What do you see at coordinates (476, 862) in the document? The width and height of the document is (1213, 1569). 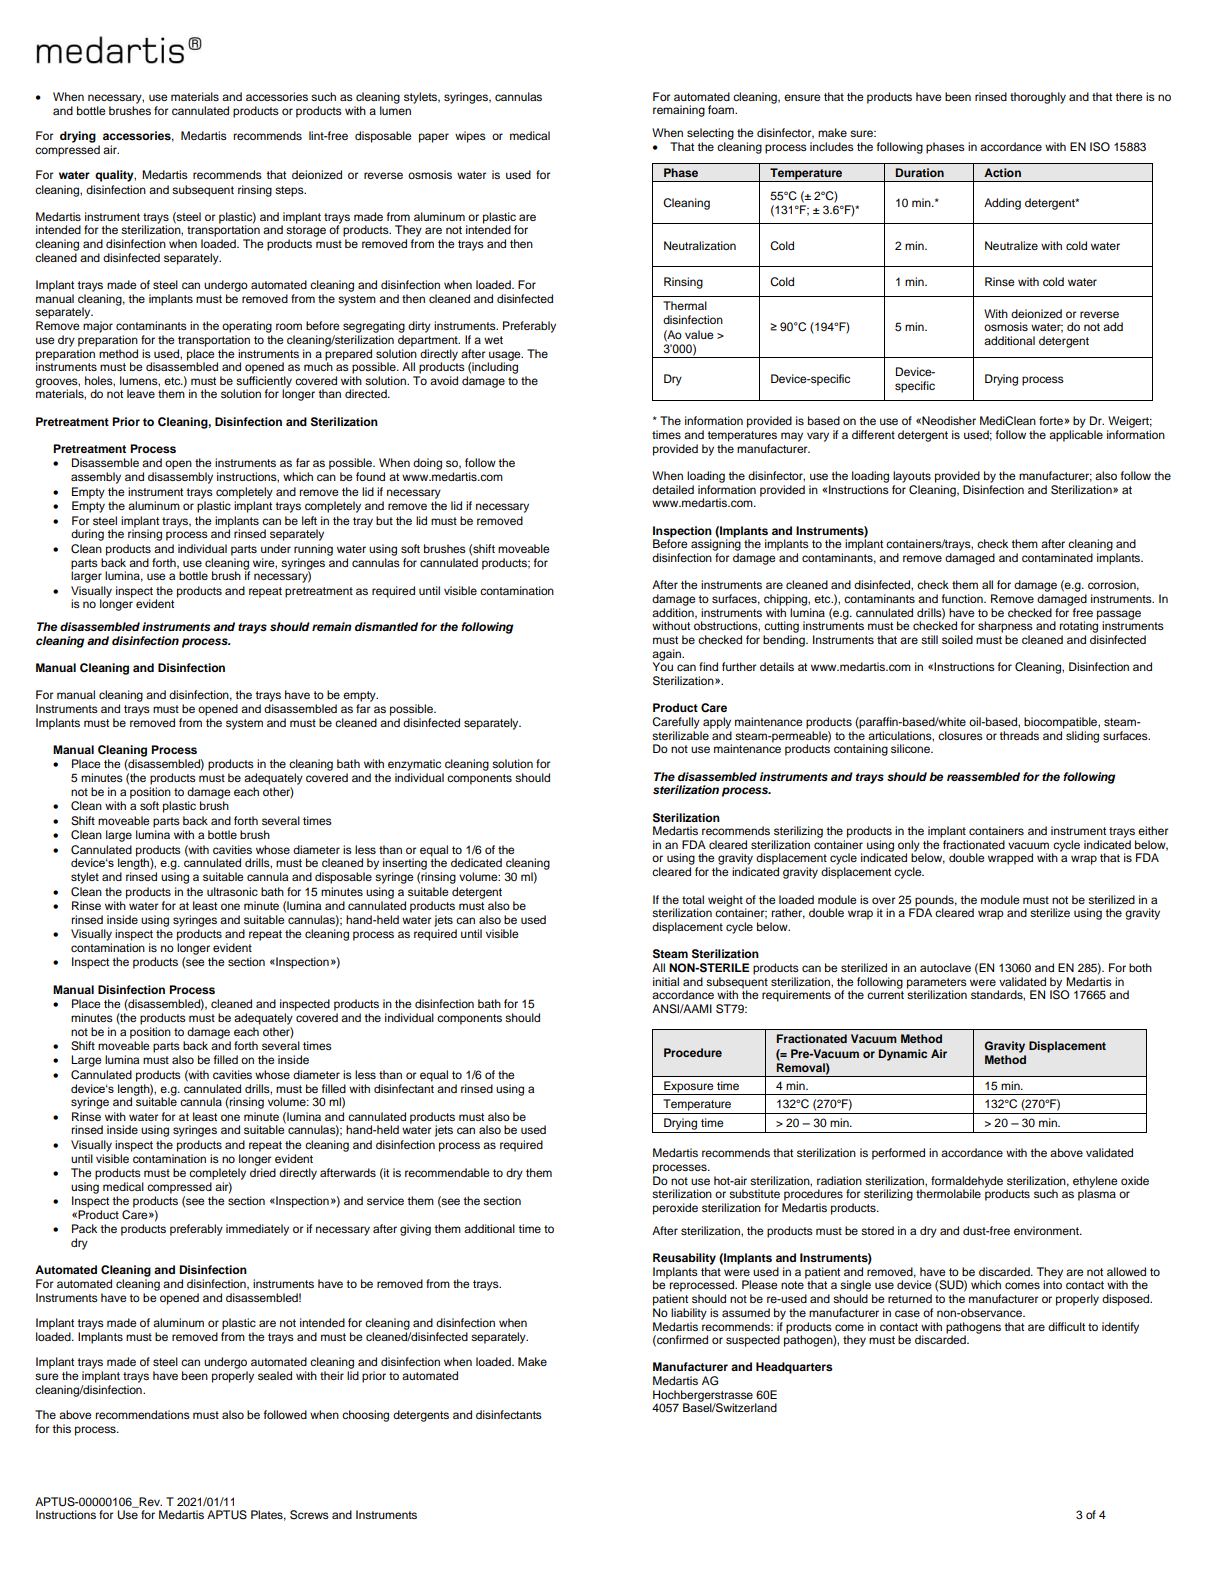 I see `dedicated` at bounding box center [476, 862].
